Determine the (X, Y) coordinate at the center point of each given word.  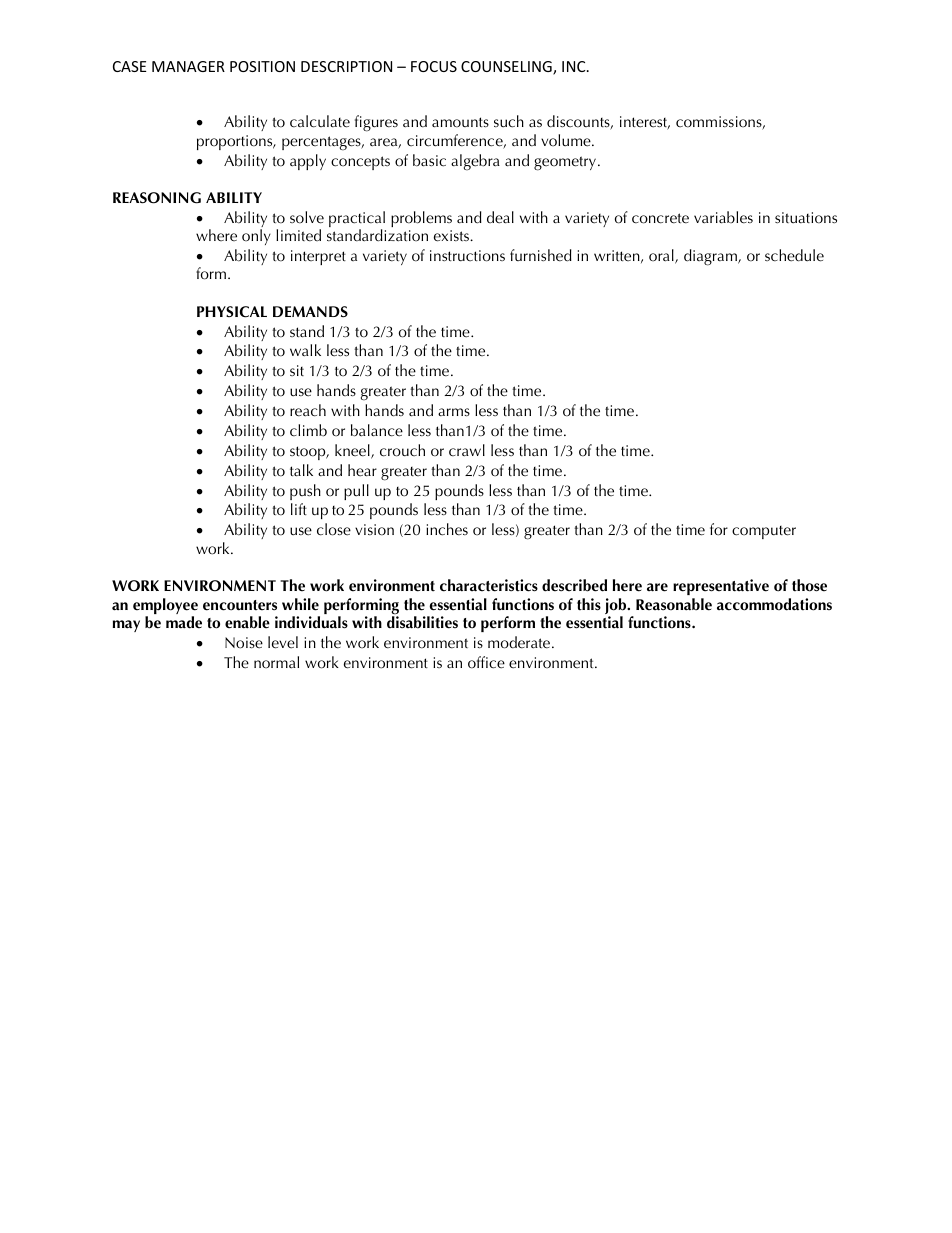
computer (764, 532)
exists (453, 236)
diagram (711, 257)
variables (723, 217)
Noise (244, 643)
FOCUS (434, 66)
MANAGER (188, 66)
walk (305, 350)
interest (645, 123)
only (256, 237)
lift (299, 509)
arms (454, 412)
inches (447, 529)
